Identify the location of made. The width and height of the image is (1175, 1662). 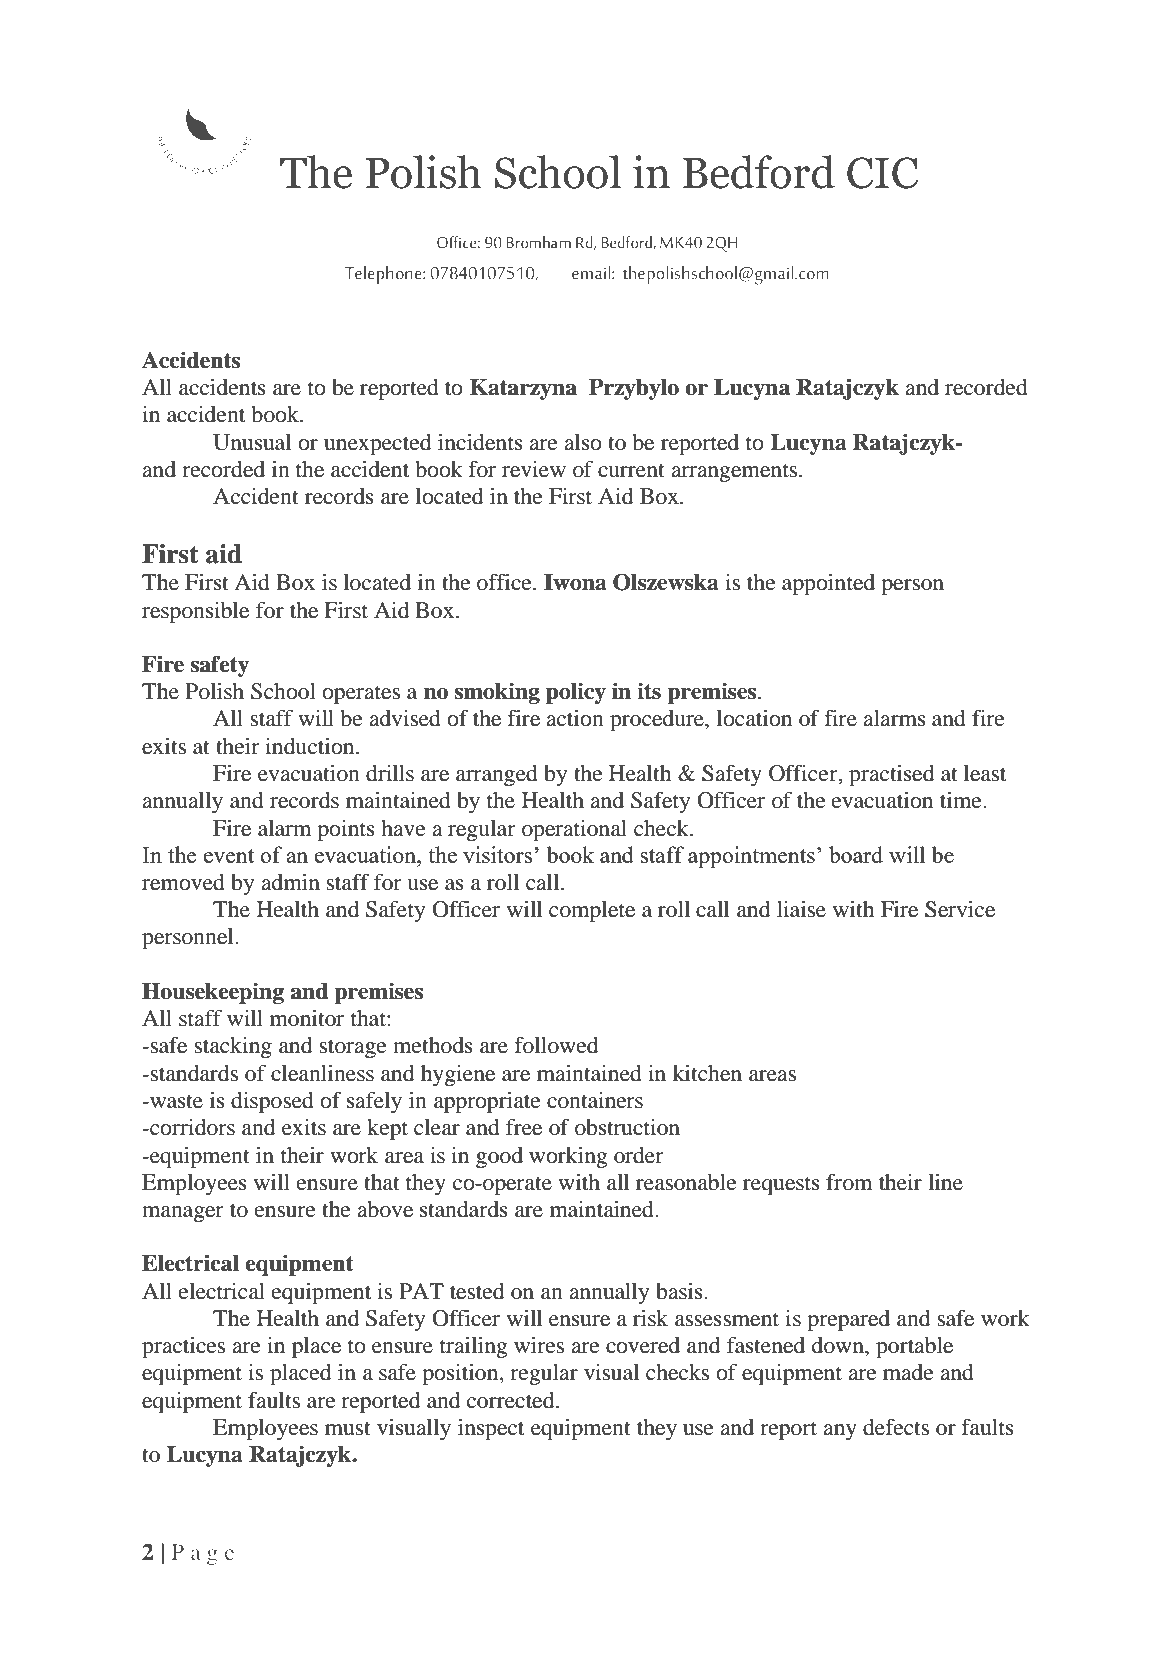
(908, 1372).
